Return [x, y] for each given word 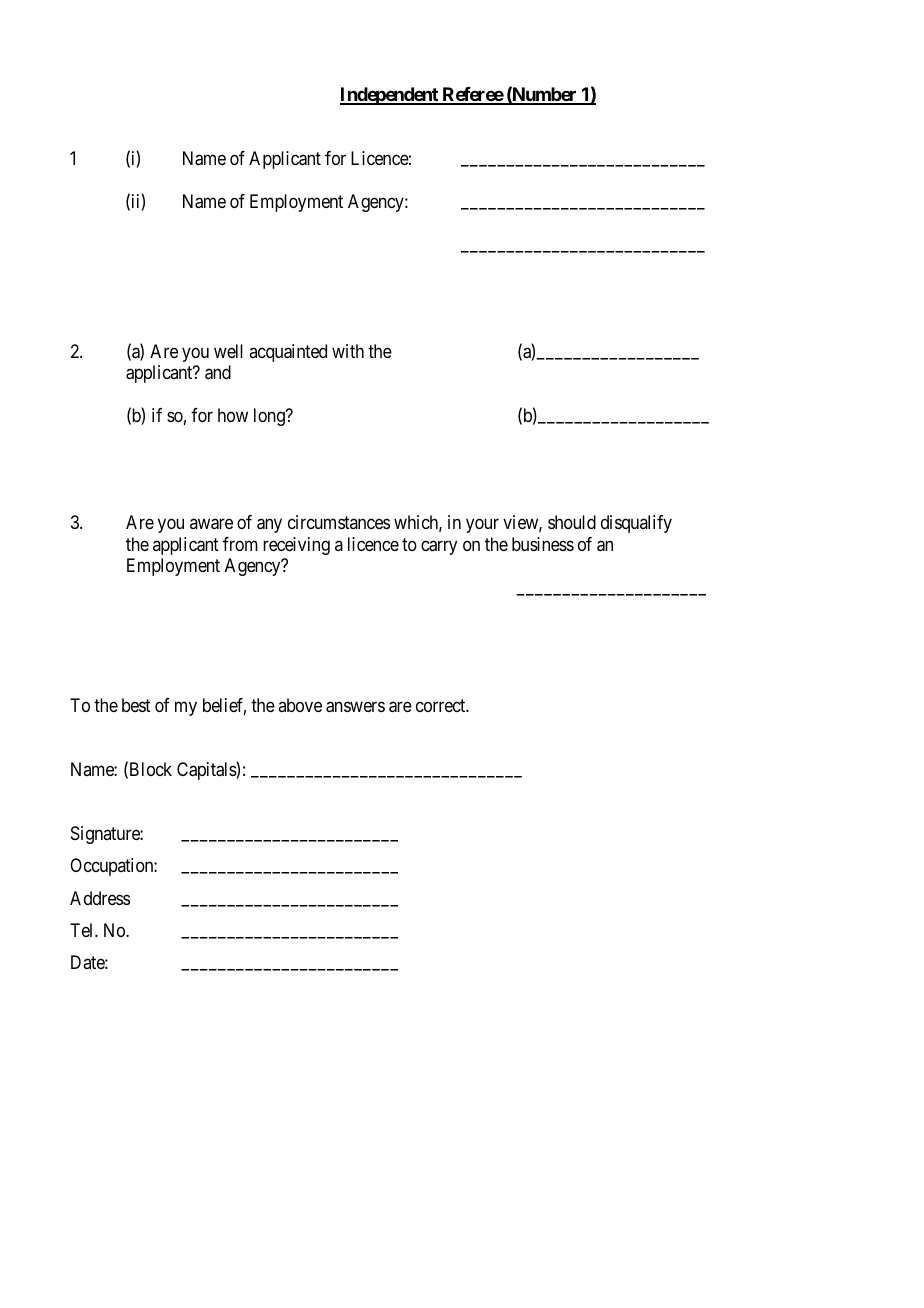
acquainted [288, 353]
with [348, 351]
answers [355, 707]
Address [100, 898]
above [300, 705]
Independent [390, 96]
